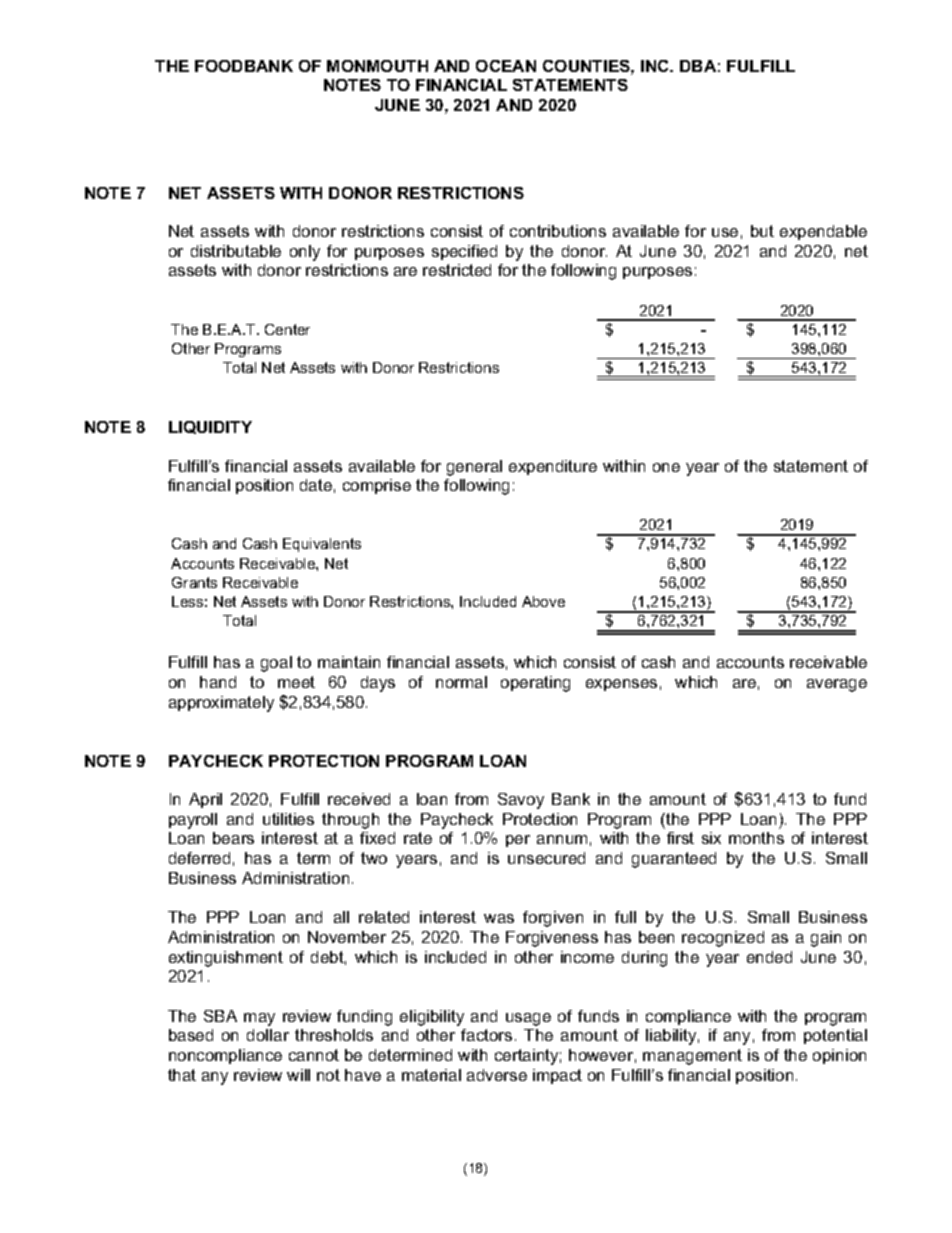 This screenshot has height=1233, width=952. Describe the element at coordinates (506, 66) in the screenshot. I see `OCEAN` at that location.
